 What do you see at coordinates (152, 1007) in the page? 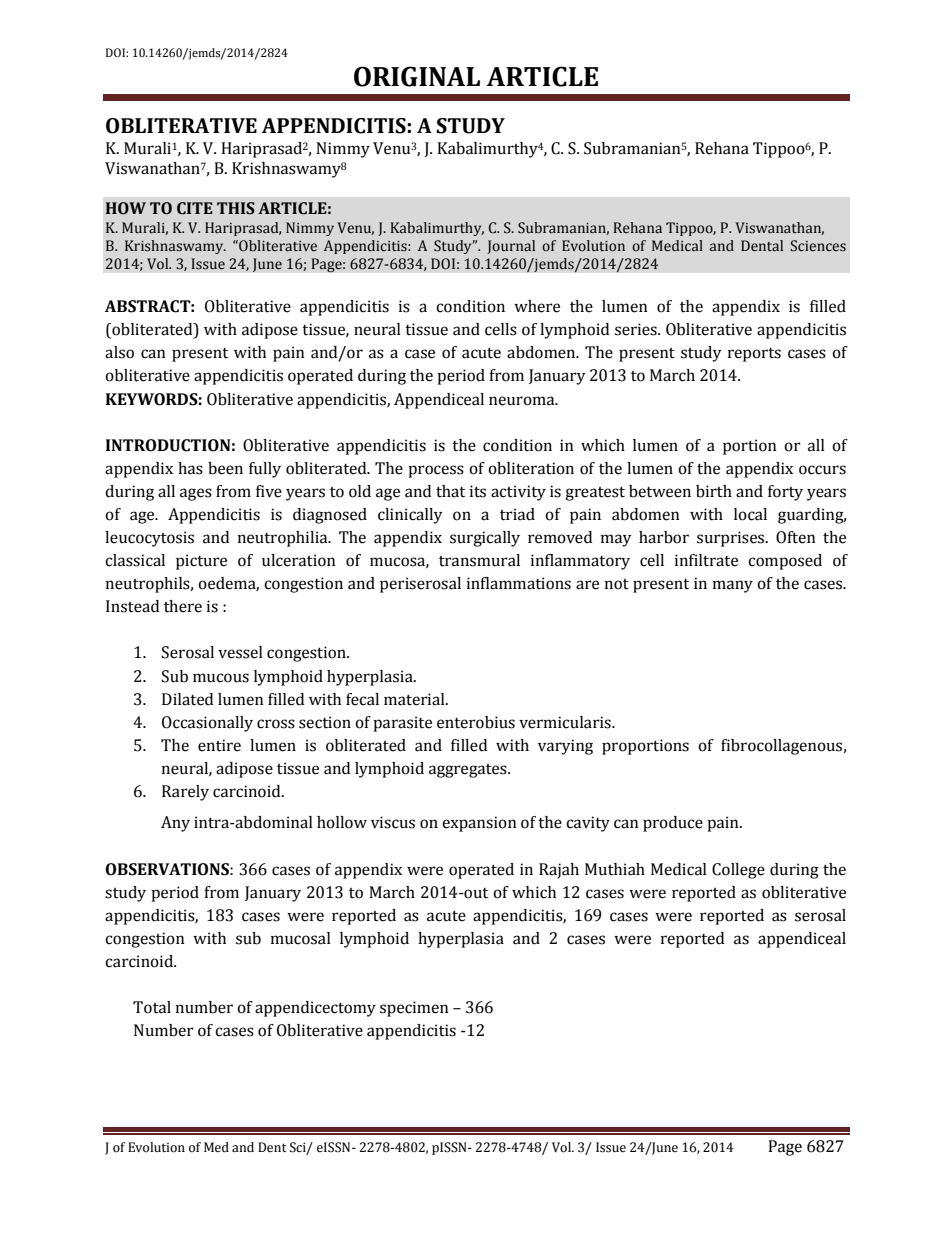
I see `Total` at bounding box center [152, 1007].
